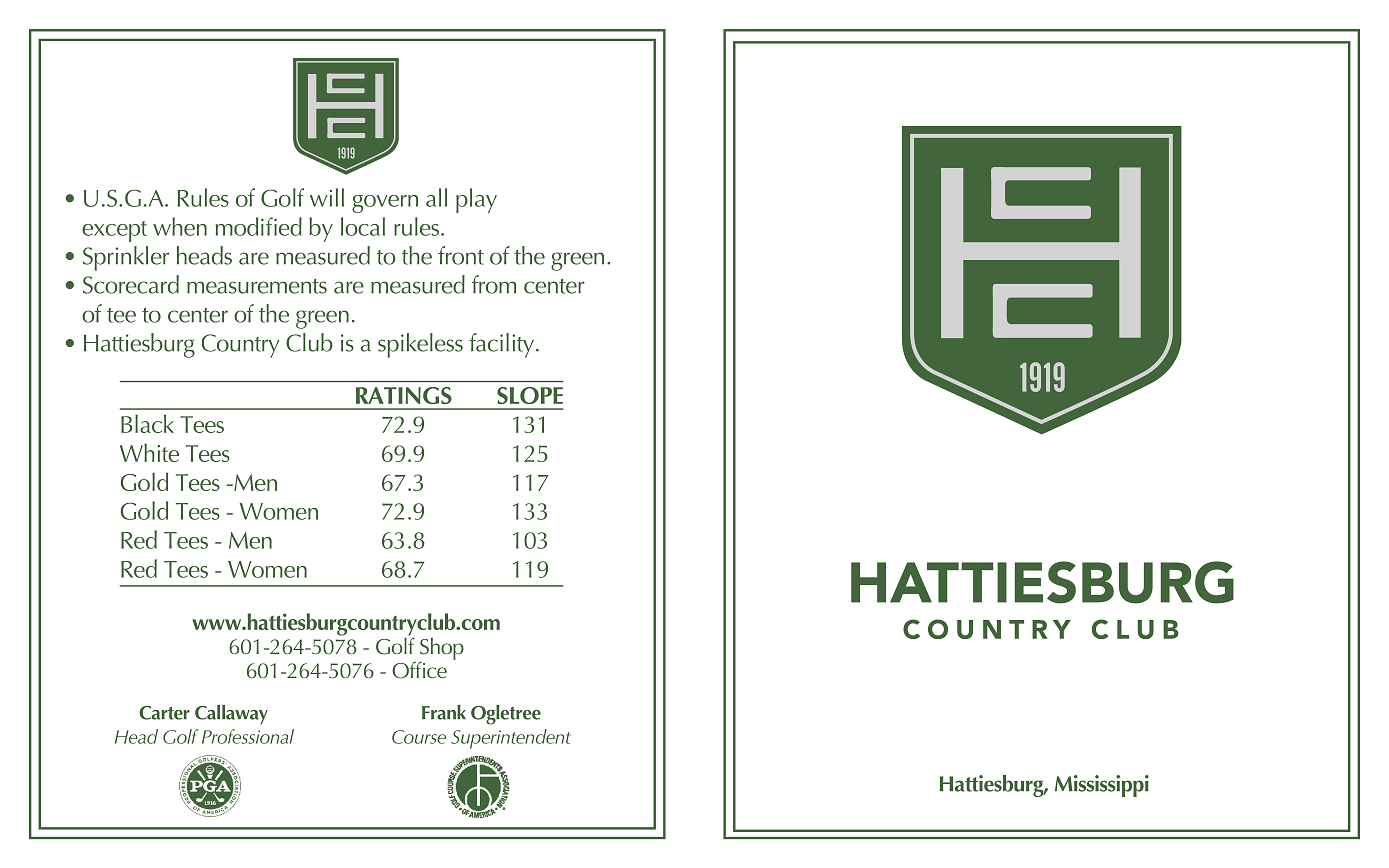 The height and width of the page is (868, 1389). Describe the element at coordinates (404, 395) in the page. I see `RATINGS` at that location.
